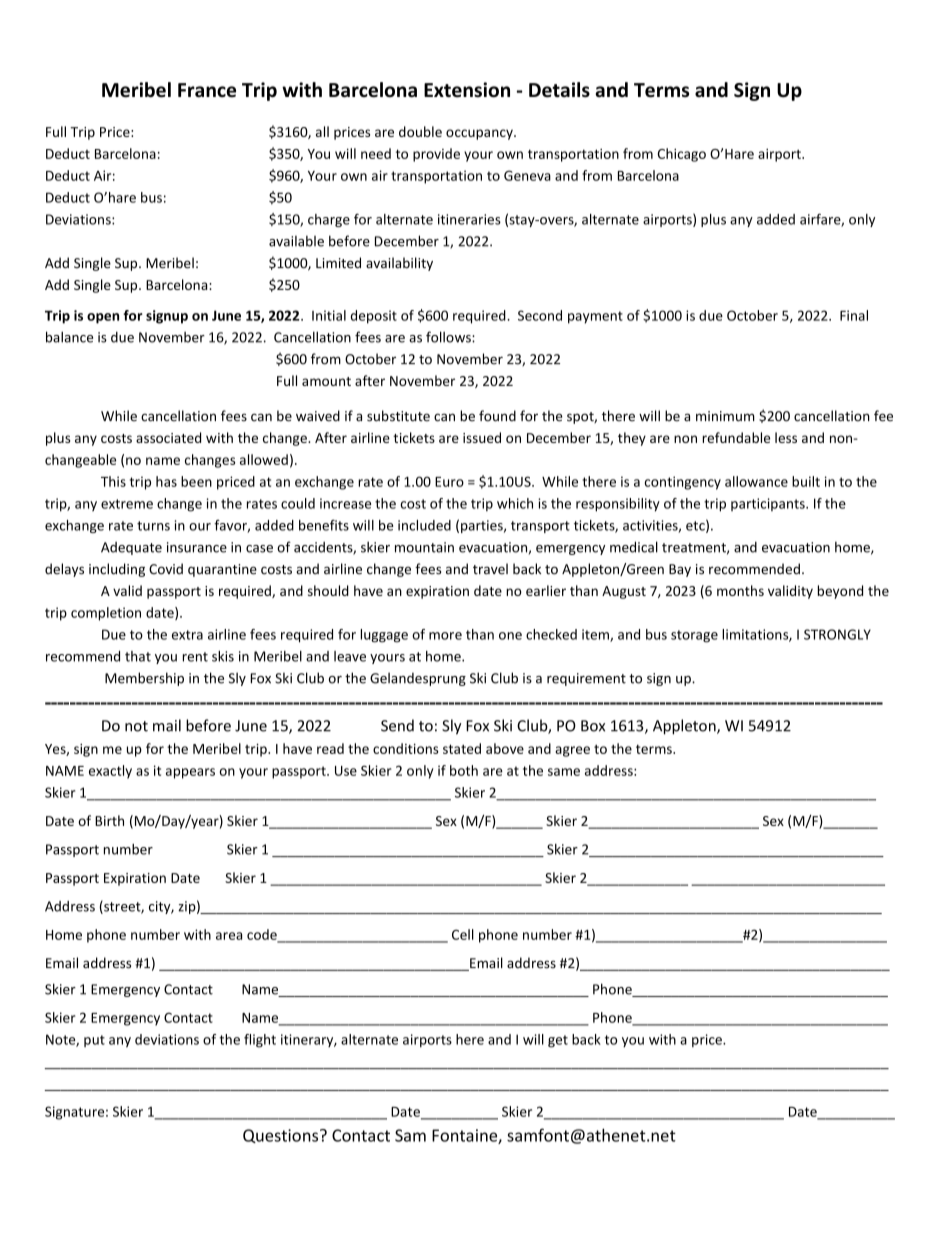 This screenshot has height=1233, width=952. Describe the element at coordinates (445, 636) in the screenshot. I see `more` at that location.
